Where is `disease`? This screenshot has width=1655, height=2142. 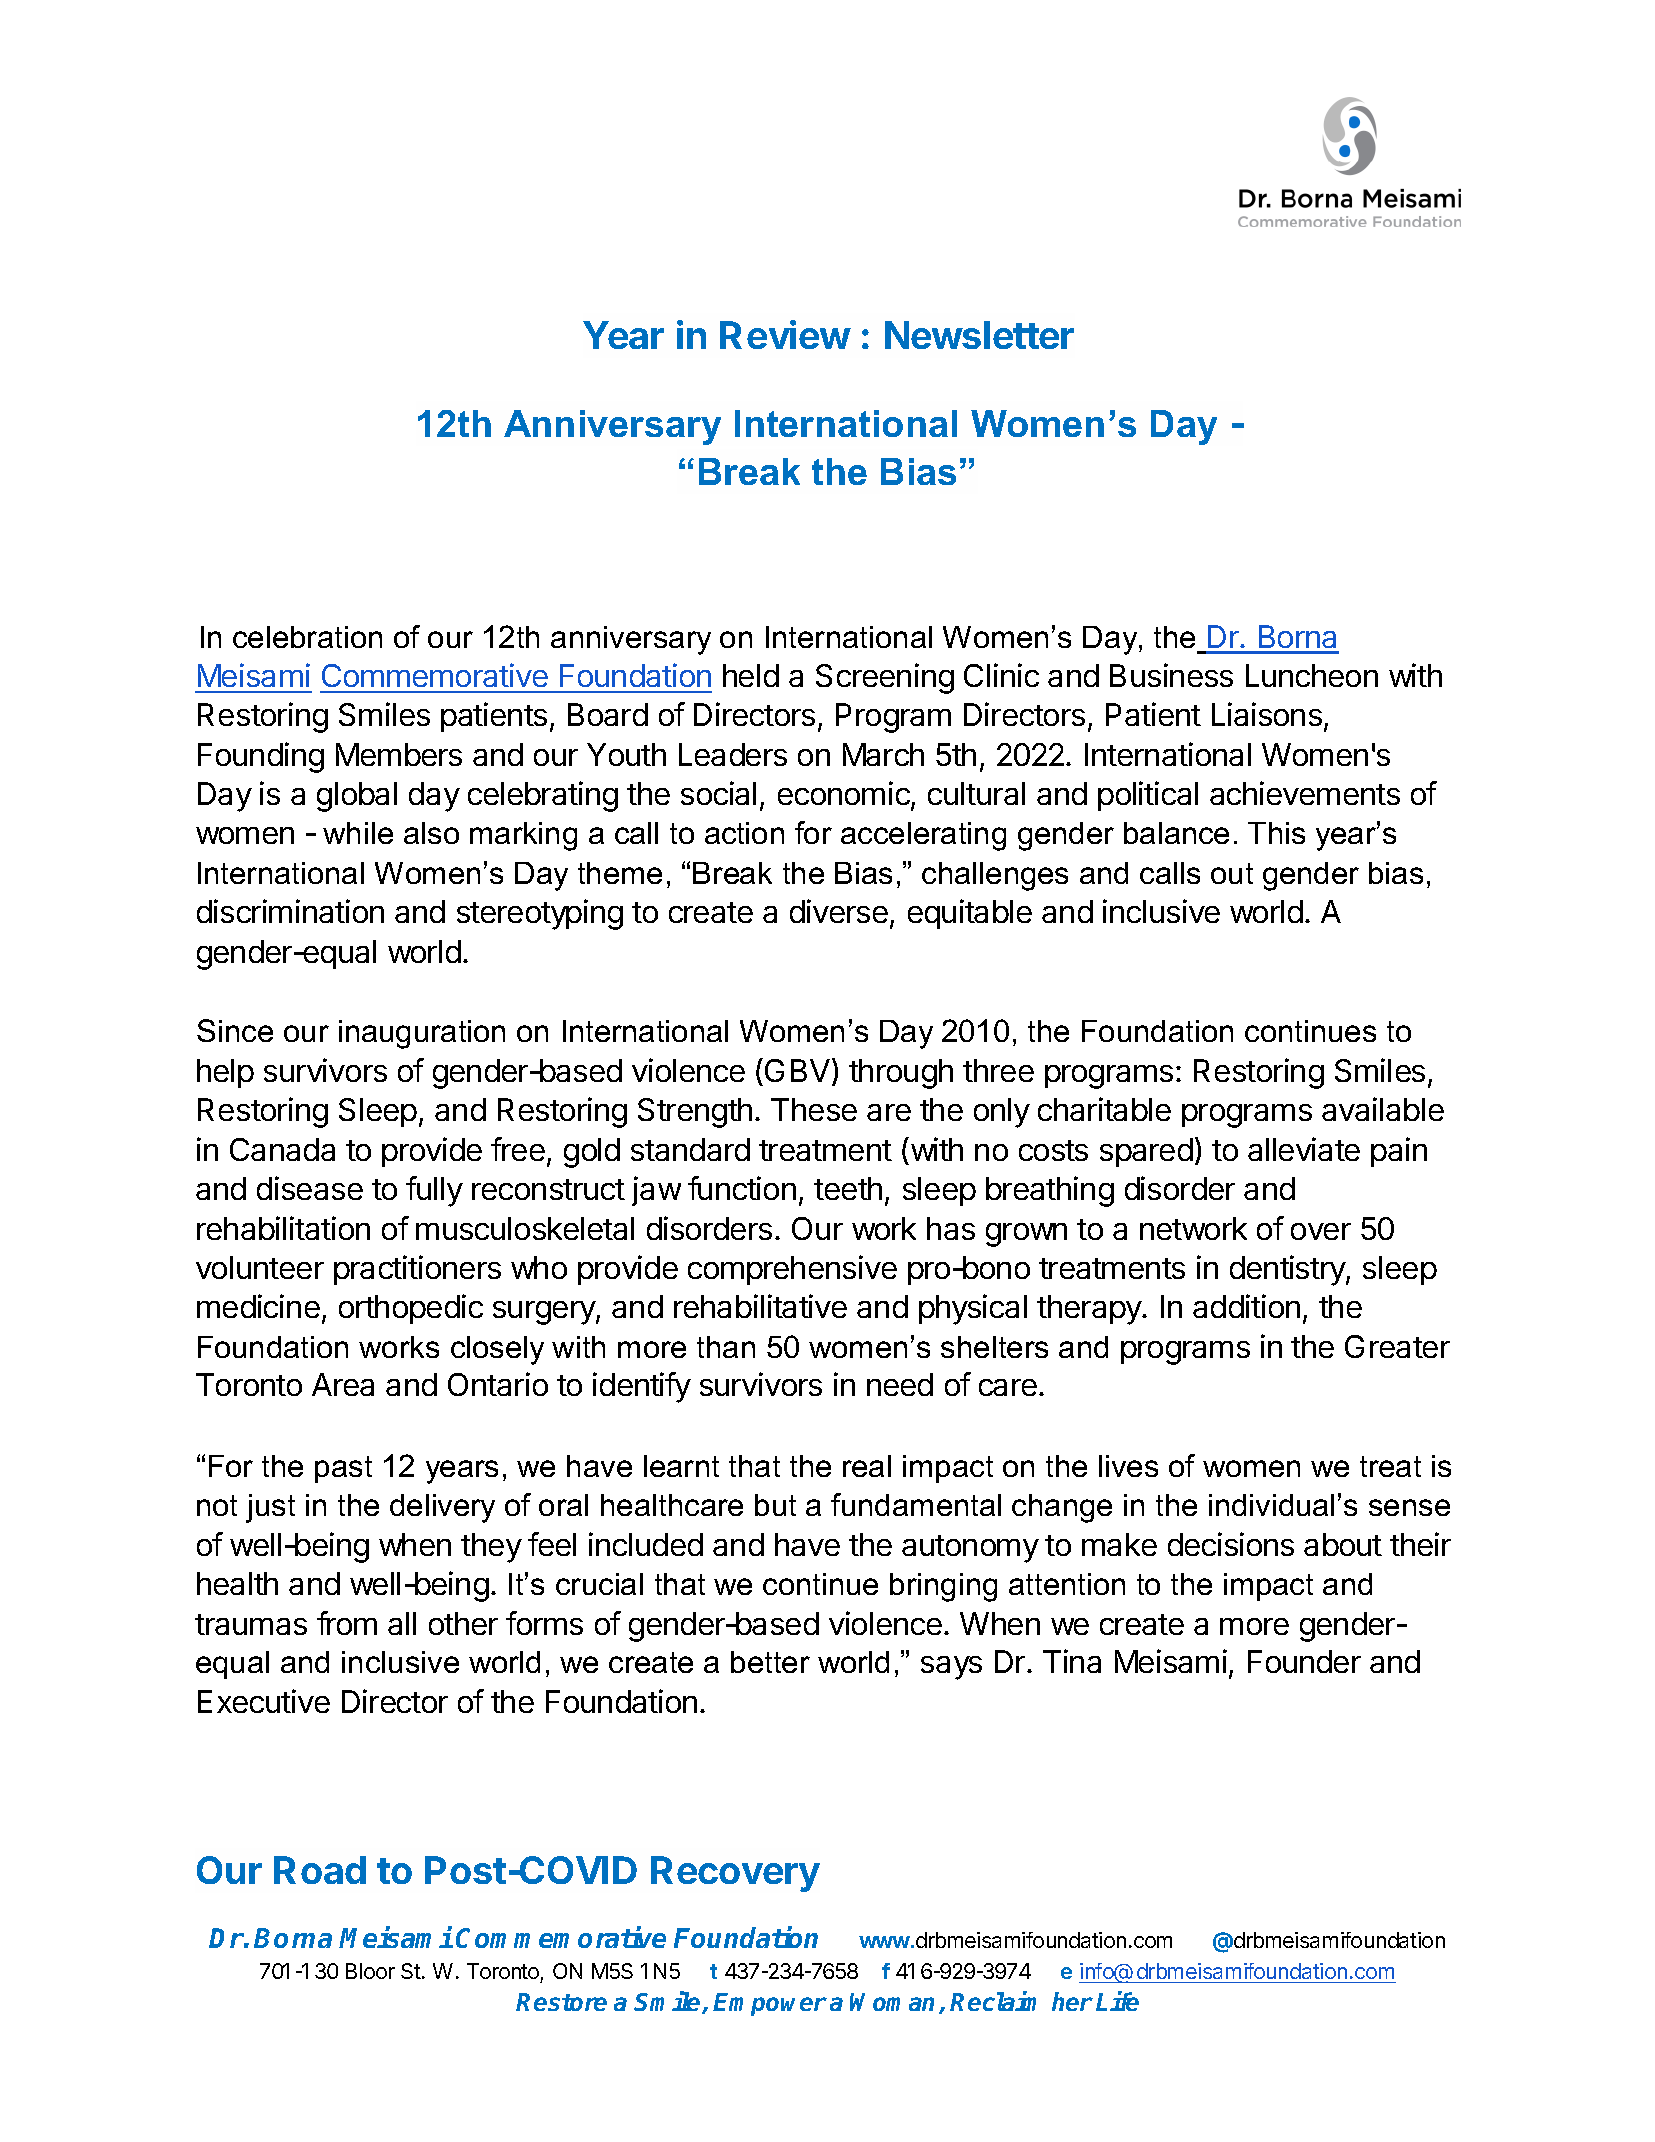
disease is located at coordinates (310, 1188).
